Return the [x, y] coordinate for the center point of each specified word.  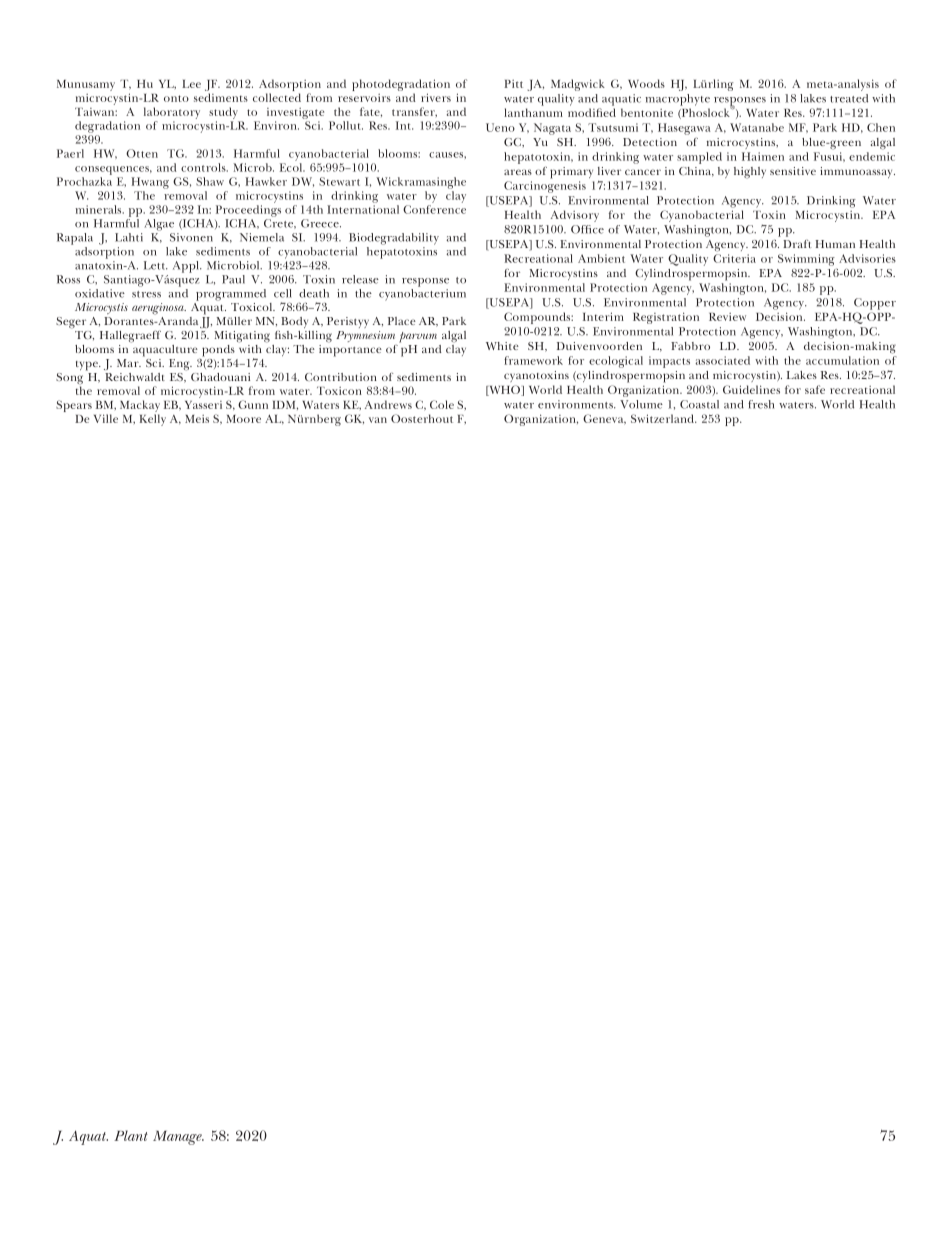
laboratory [172, 114]
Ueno [500, 127]
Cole [442, 404]
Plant [131, 1135]
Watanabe [757, 127]
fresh [761, 404]
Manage [178, 1138]
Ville [106, 418]
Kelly [153, 420]
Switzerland [664, 418]
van [378, 420]
